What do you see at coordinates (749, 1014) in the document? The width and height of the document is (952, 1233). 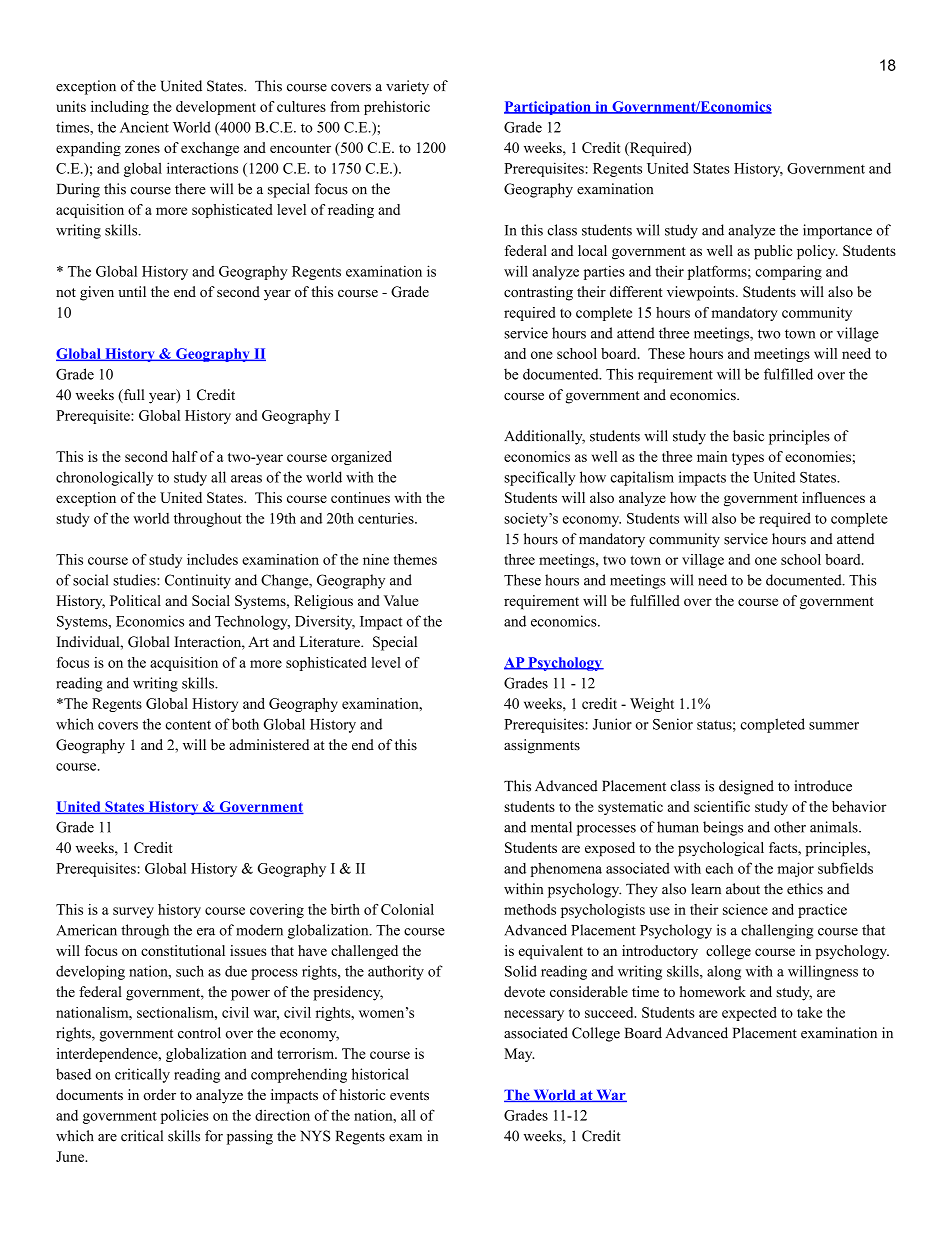 I see `expected` at bounding box center [749, 1014].
